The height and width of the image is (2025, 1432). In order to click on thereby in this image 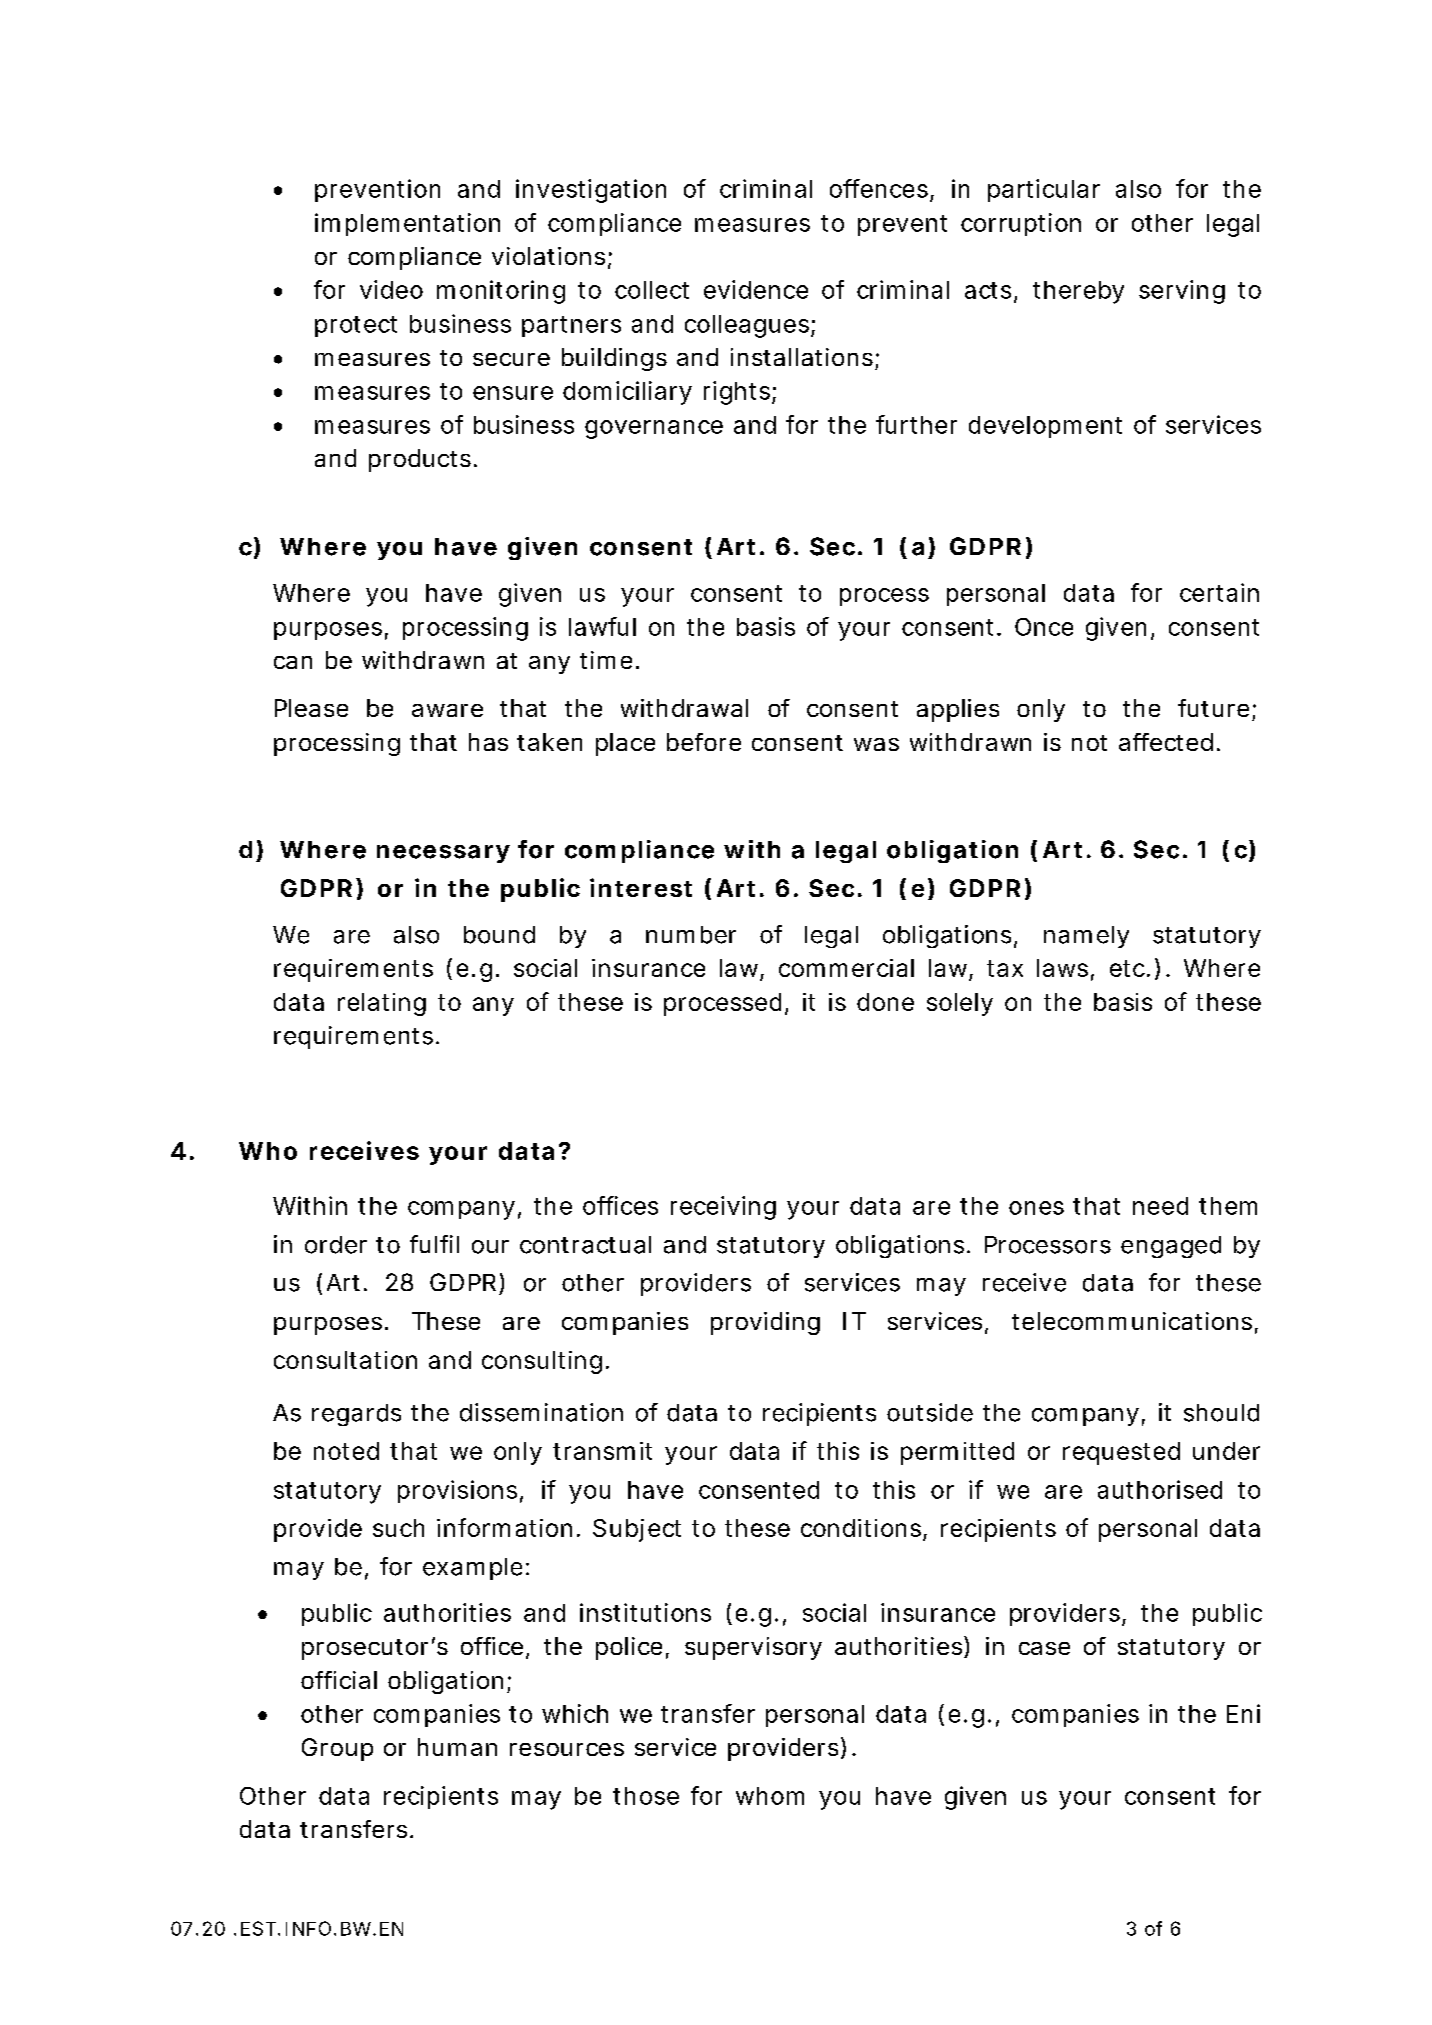, I will do `click(1078, 292)`.
